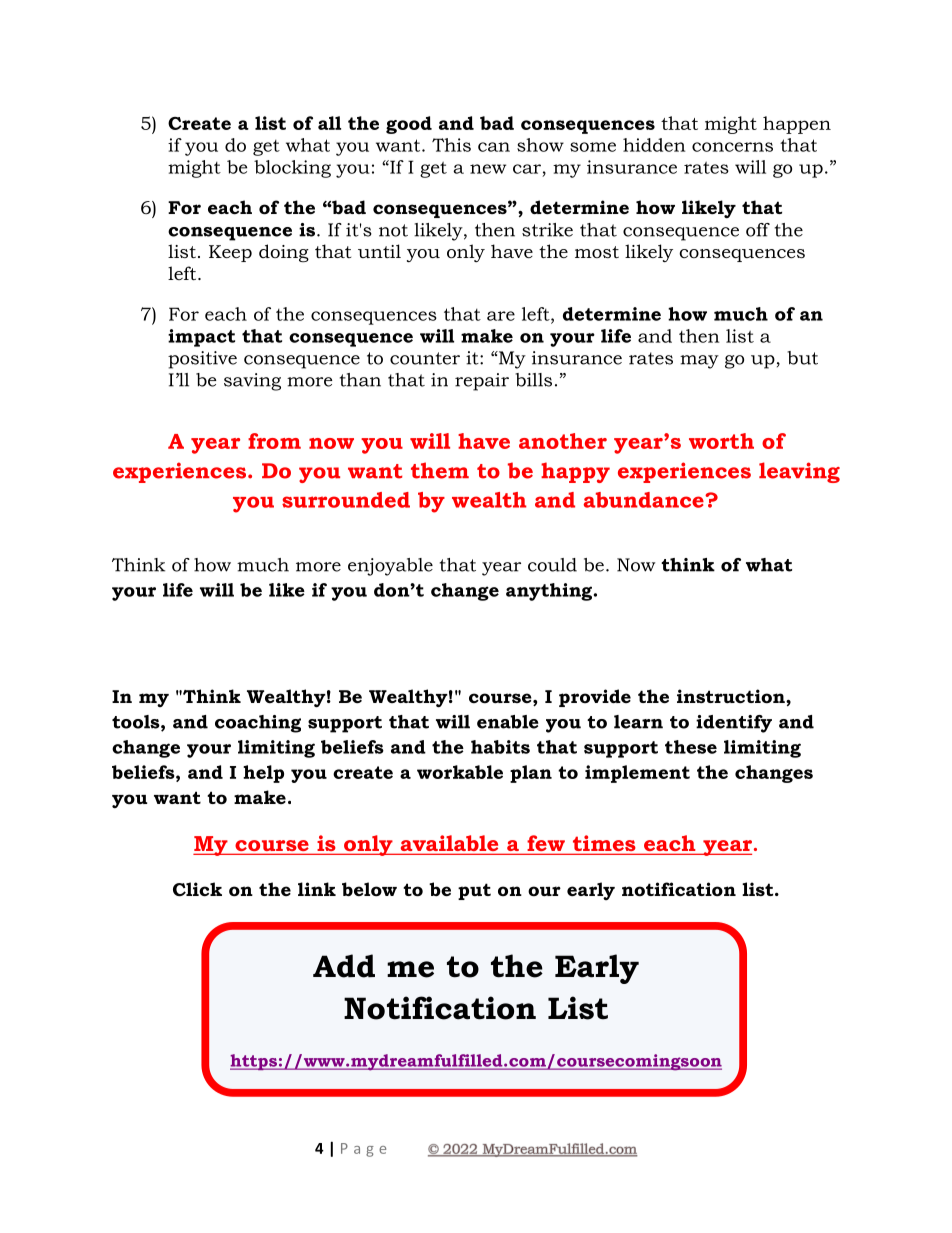 Image resolution: width=952 pixels, height=1233 pixels. What do you see at coordinates (252, 382) in the page?
I see `saving` at bounding box center [252, 382].
